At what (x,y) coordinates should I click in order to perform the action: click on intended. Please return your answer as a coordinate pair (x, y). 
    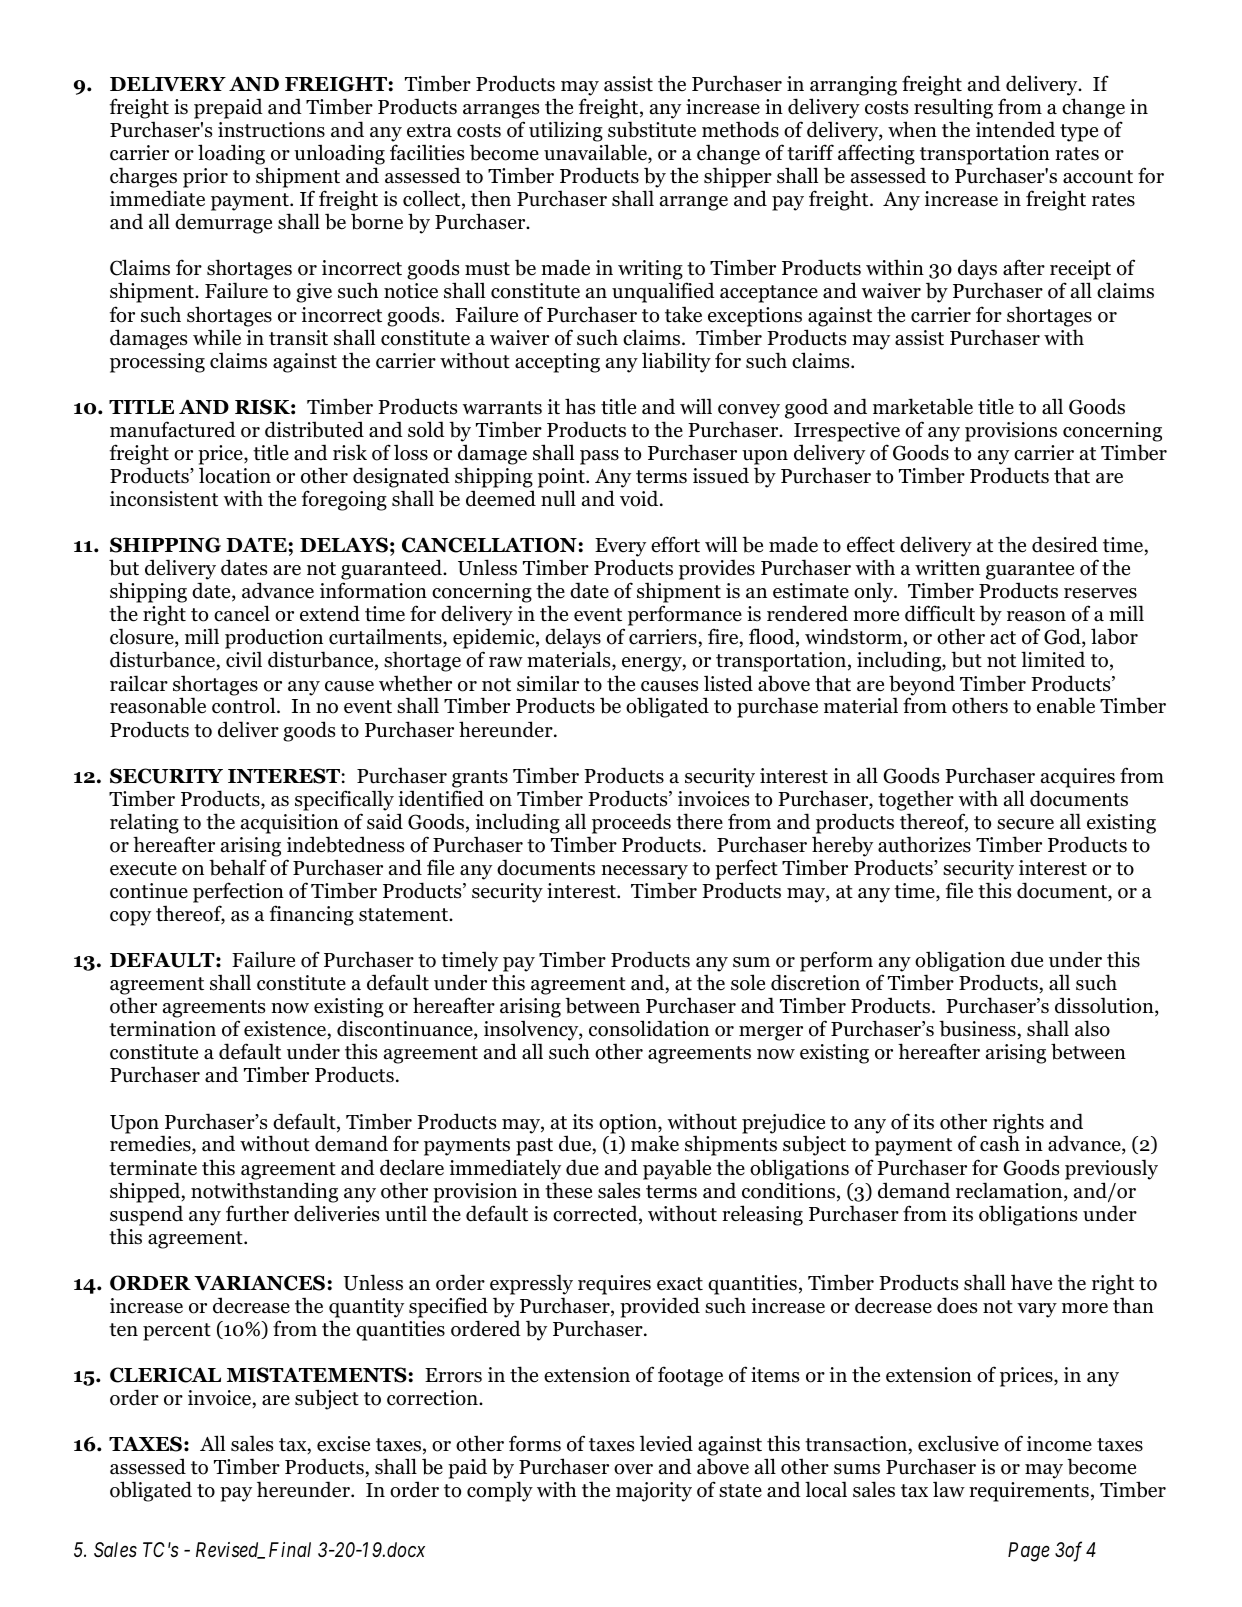
    Looking at the image, I should click on (1015, 129).
